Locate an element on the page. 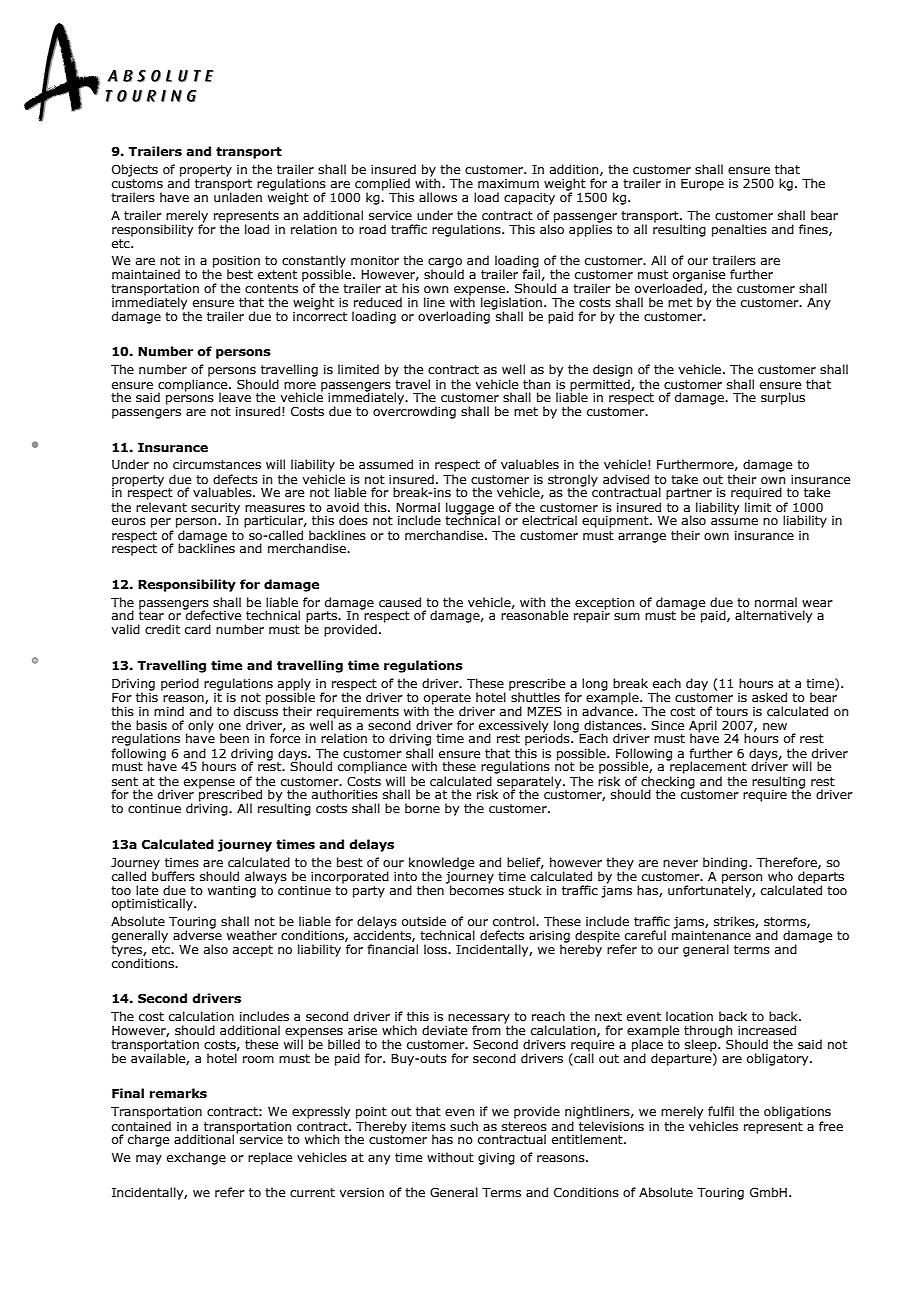 This document has width=924, height=1308. giving is located at coordinates (496, 1159).
